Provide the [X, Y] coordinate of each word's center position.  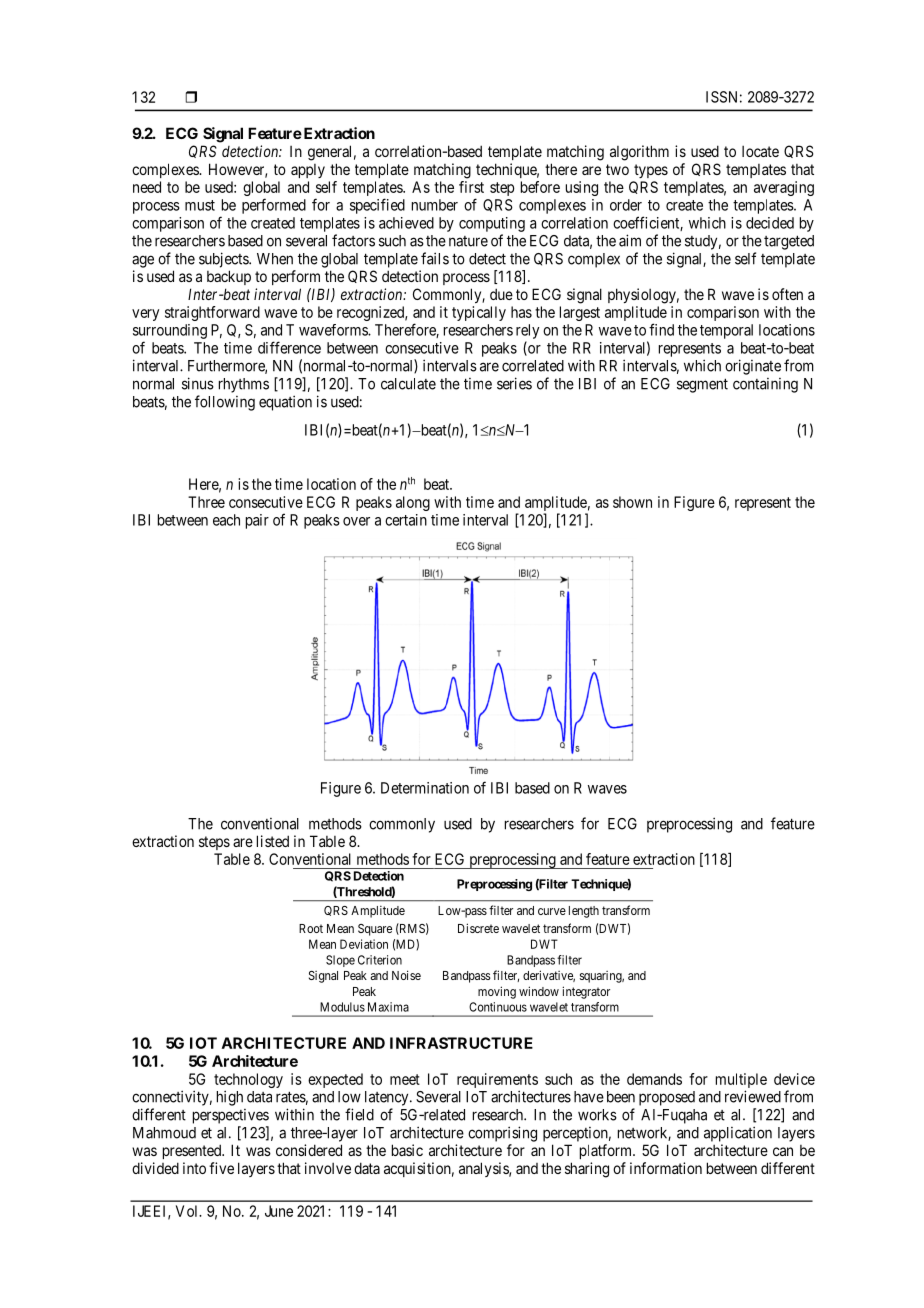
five [221, 1168]
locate [760, 151]
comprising [502, 1134]
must [200, 205]
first [471, 187]
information [666, 1168]
